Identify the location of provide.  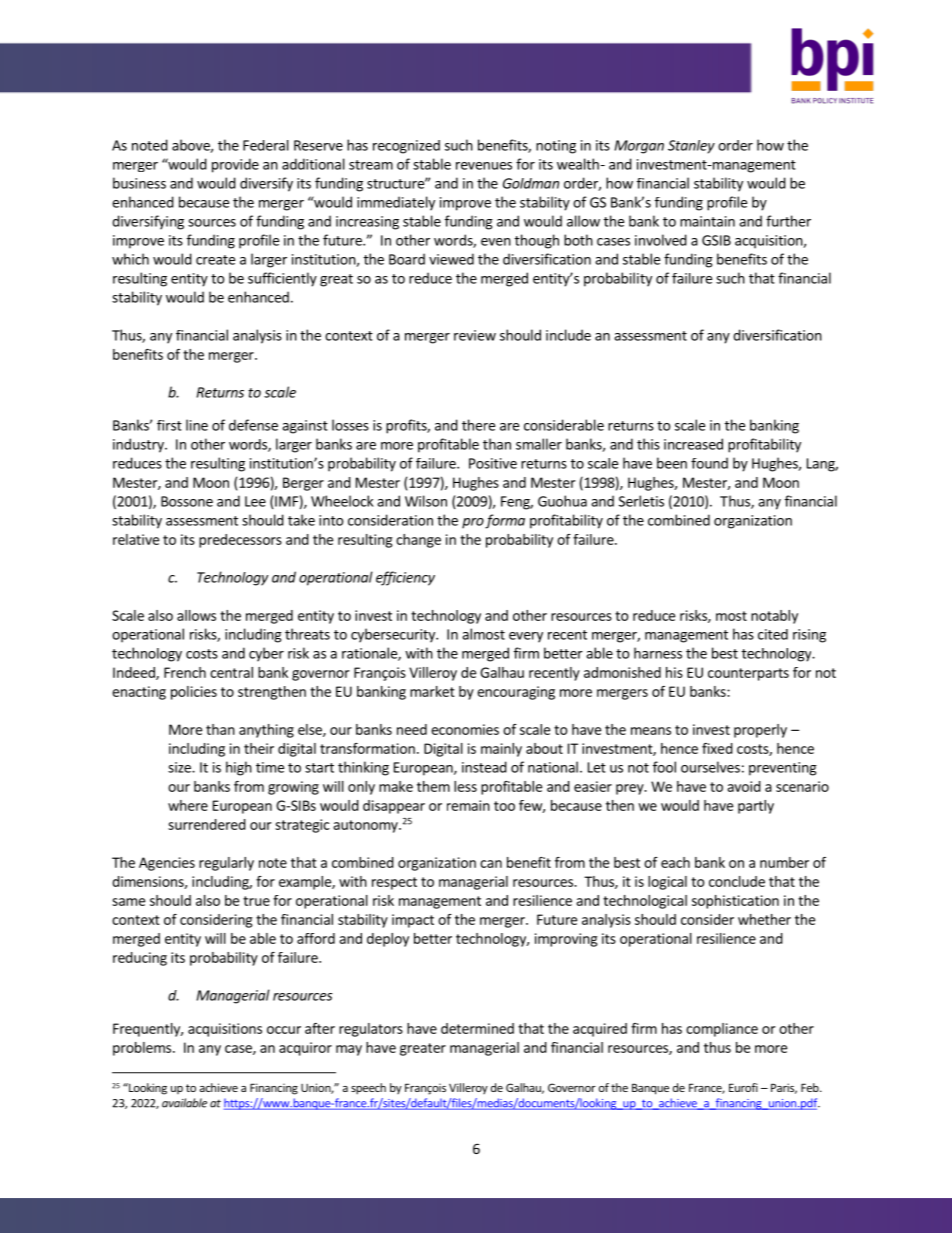
(235, 165).
